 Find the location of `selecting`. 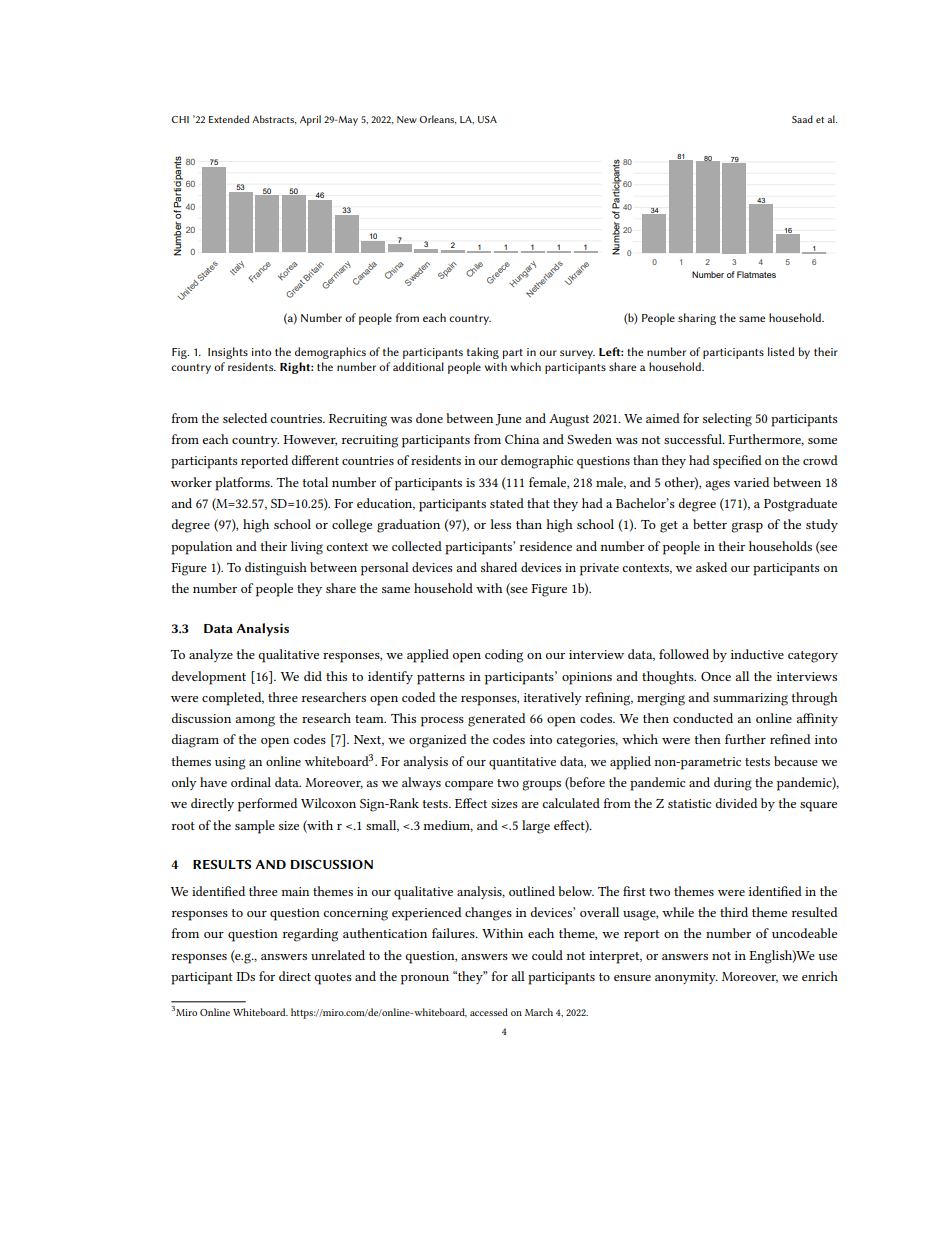

selecting is located at coordinates (727, 420).
